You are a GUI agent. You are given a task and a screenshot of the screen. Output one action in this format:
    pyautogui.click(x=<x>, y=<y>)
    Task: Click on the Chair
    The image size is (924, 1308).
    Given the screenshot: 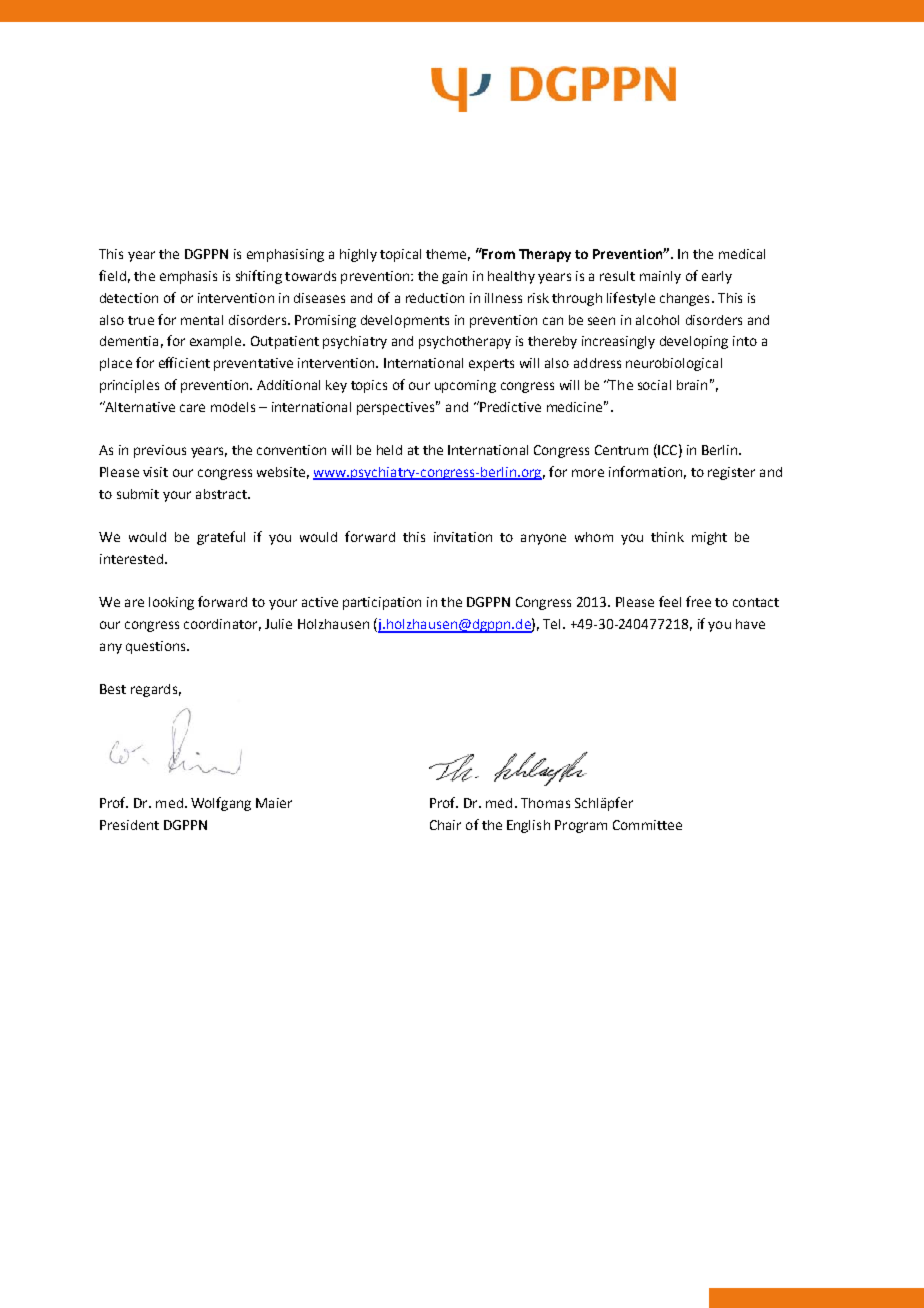 What is the action you would take?
    pyautogui.click(x=445, y=825)
